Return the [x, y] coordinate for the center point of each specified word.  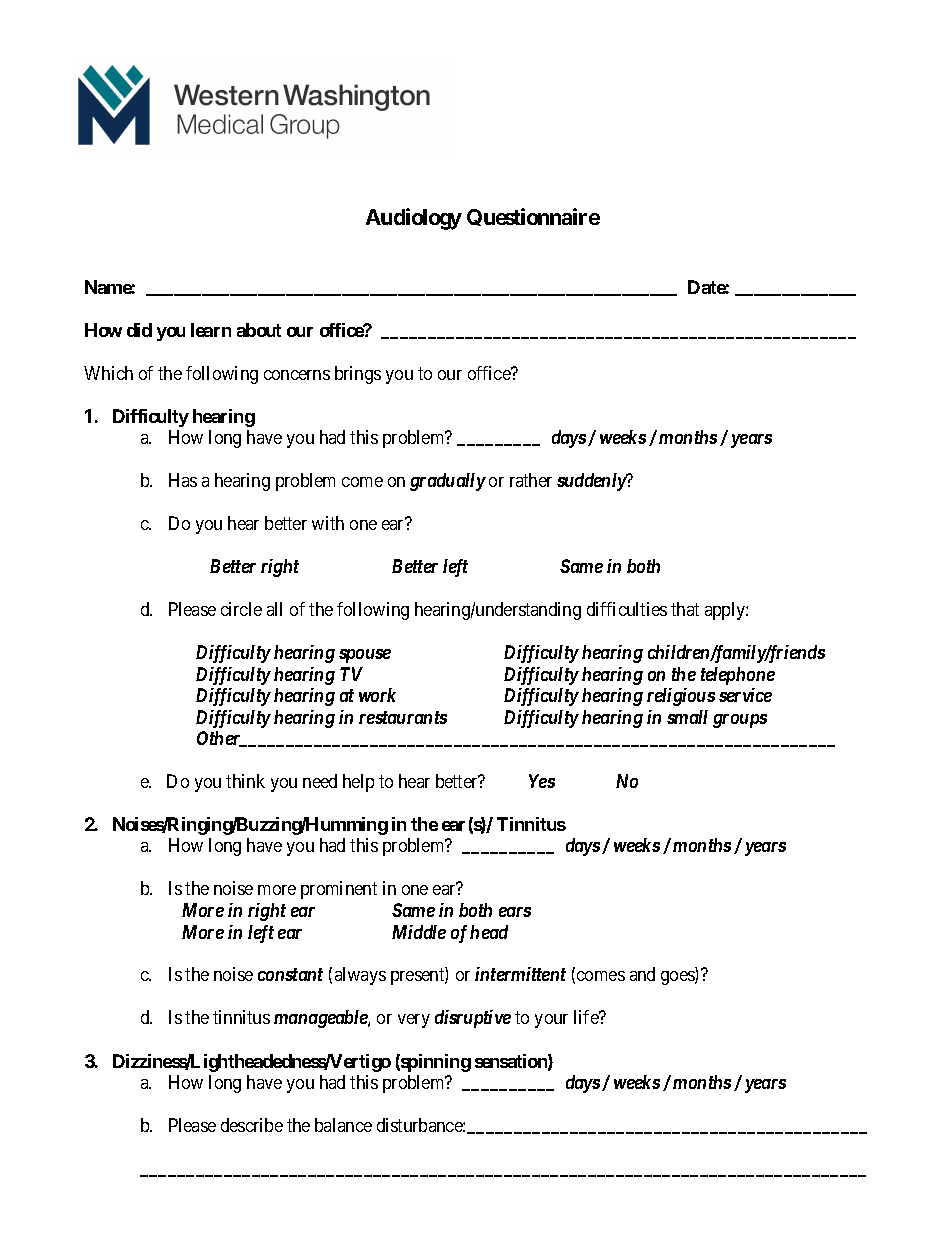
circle [241, 609]
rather [531, 480]
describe [252, 1125]
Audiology [414, 219]
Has [183, 480]
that [685, 609]
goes [678, 978]
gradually [448, 482]
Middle [419, 932]
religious [681, 697]
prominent [339, 890]
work [377, 695]
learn [211, 330]
